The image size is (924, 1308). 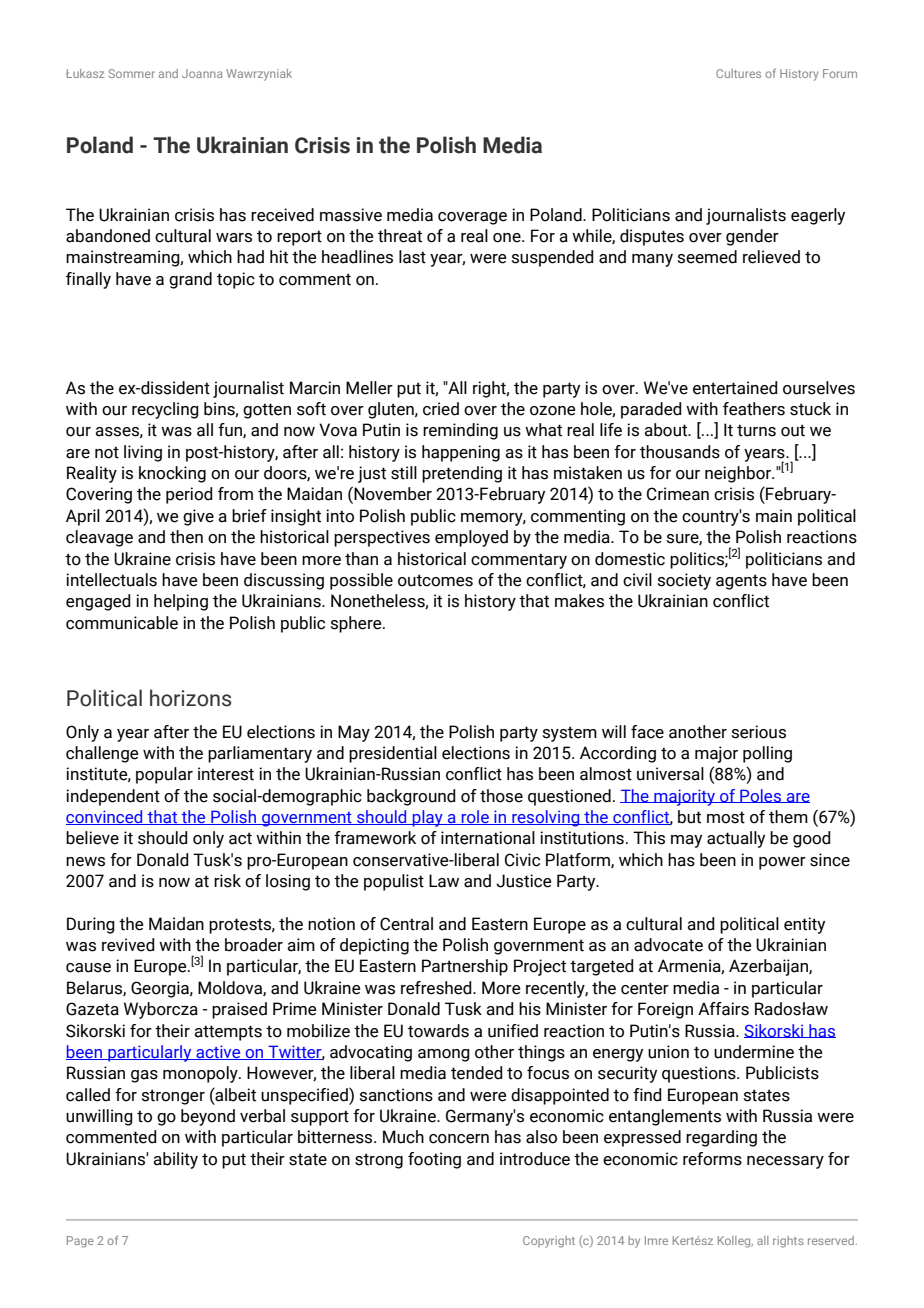 I want to click on threat, so click(x=400, y=236).
